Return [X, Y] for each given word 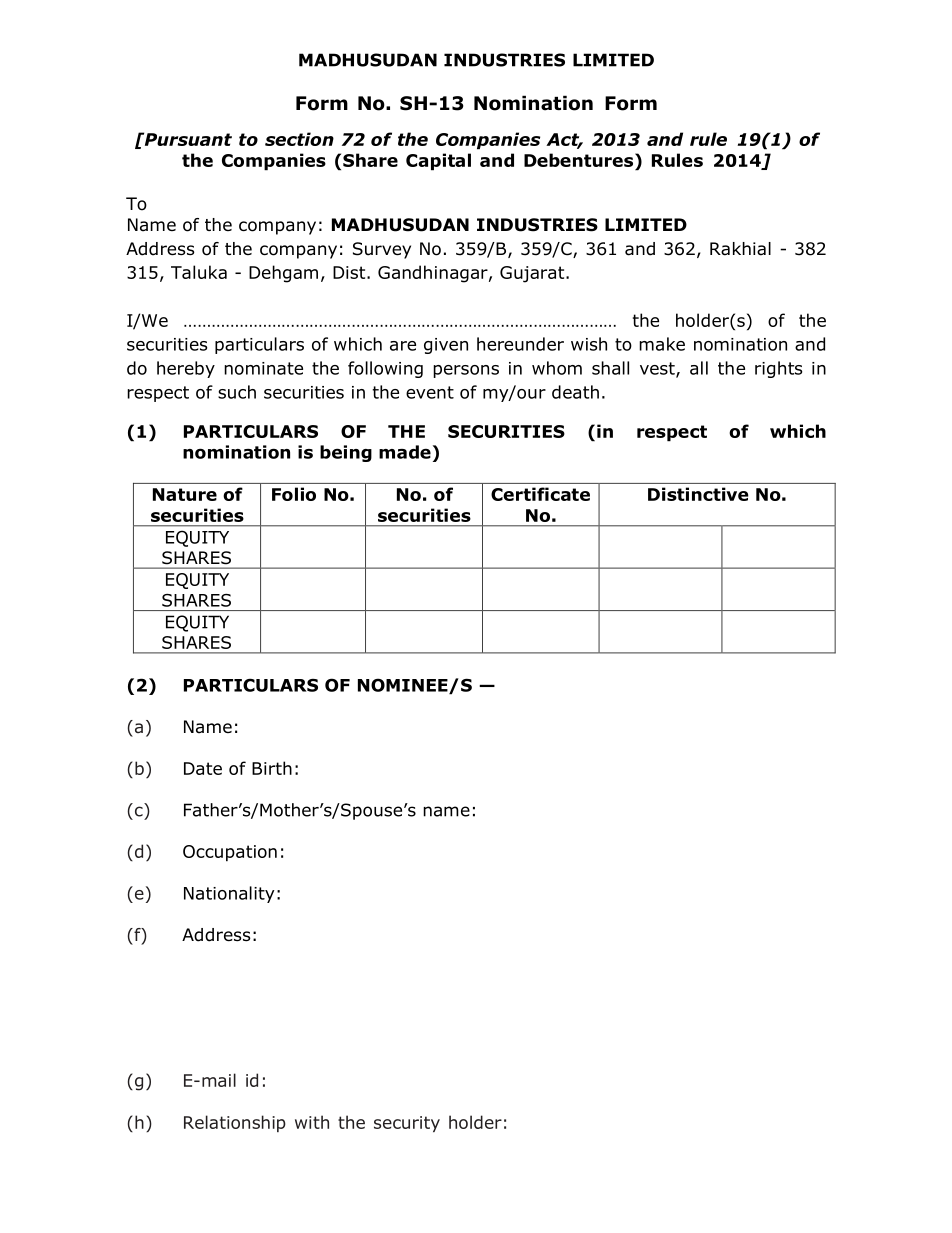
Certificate [540, 494]
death [575, 392]
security [407, 1124]
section [299, 139]
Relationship [235, 1123]
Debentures [580, 160]
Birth [272, 768]
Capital [438, 162]
